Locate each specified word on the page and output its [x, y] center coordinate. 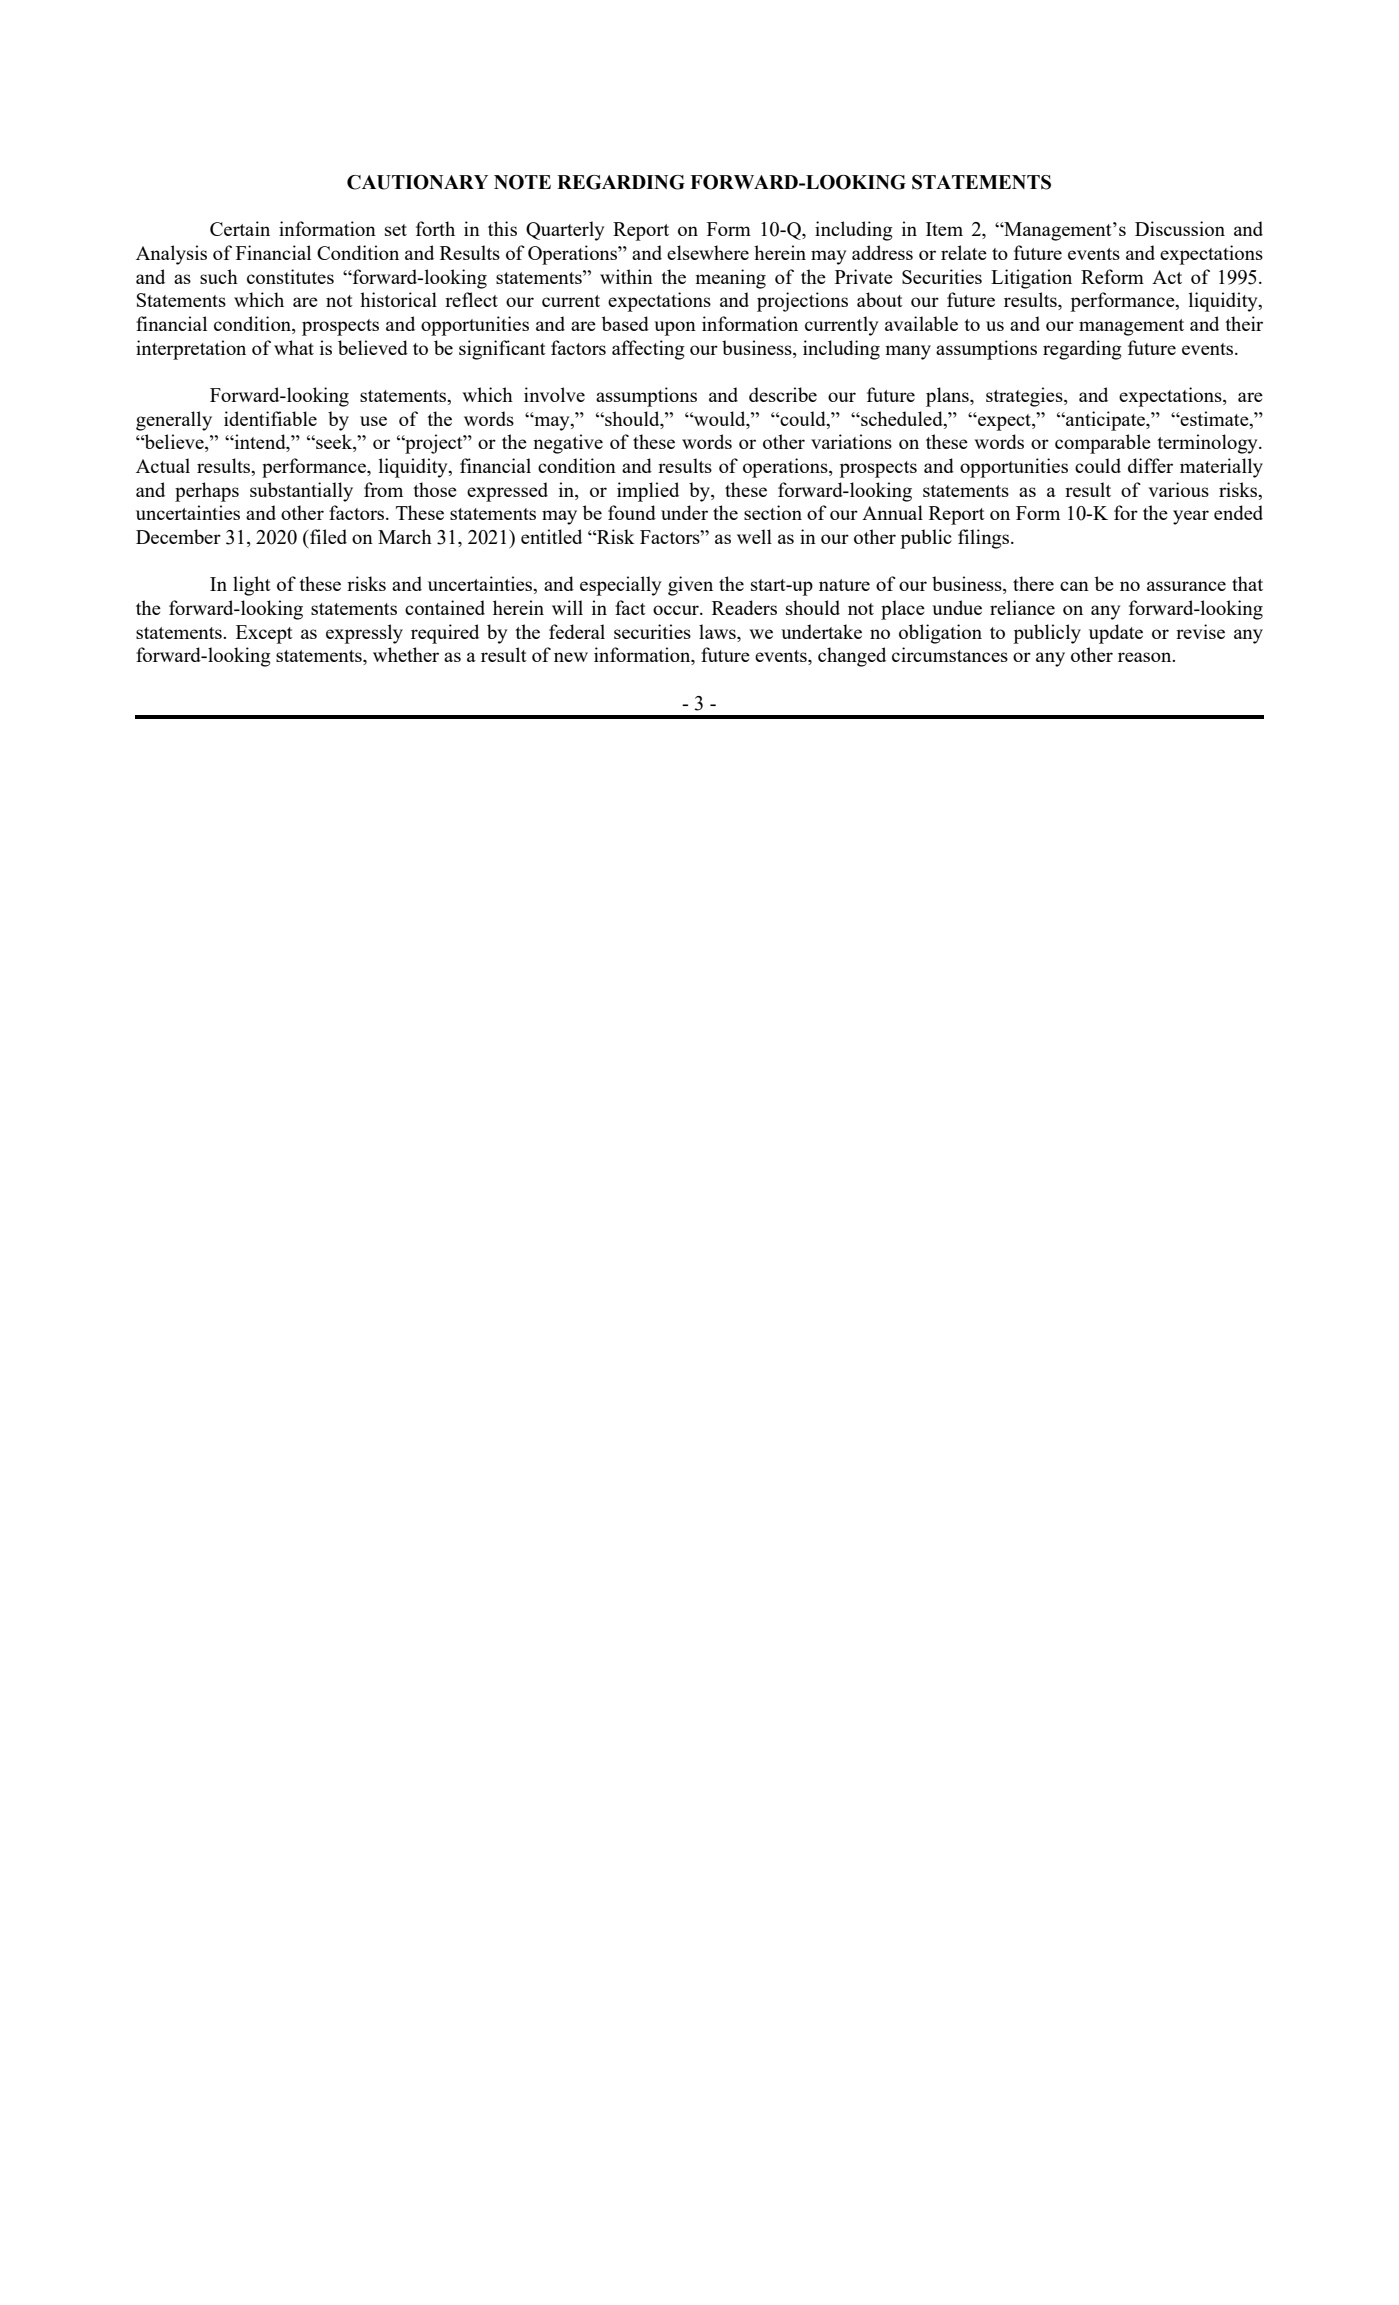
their [1244, 323]
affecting [648, 350]
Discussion [1180, 228]
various [1179, 489]
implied [648, 492]
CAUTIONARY [417, 182]
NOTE [522, 182]
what [294, 347]
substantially [301, 492]
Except [264, 634]
